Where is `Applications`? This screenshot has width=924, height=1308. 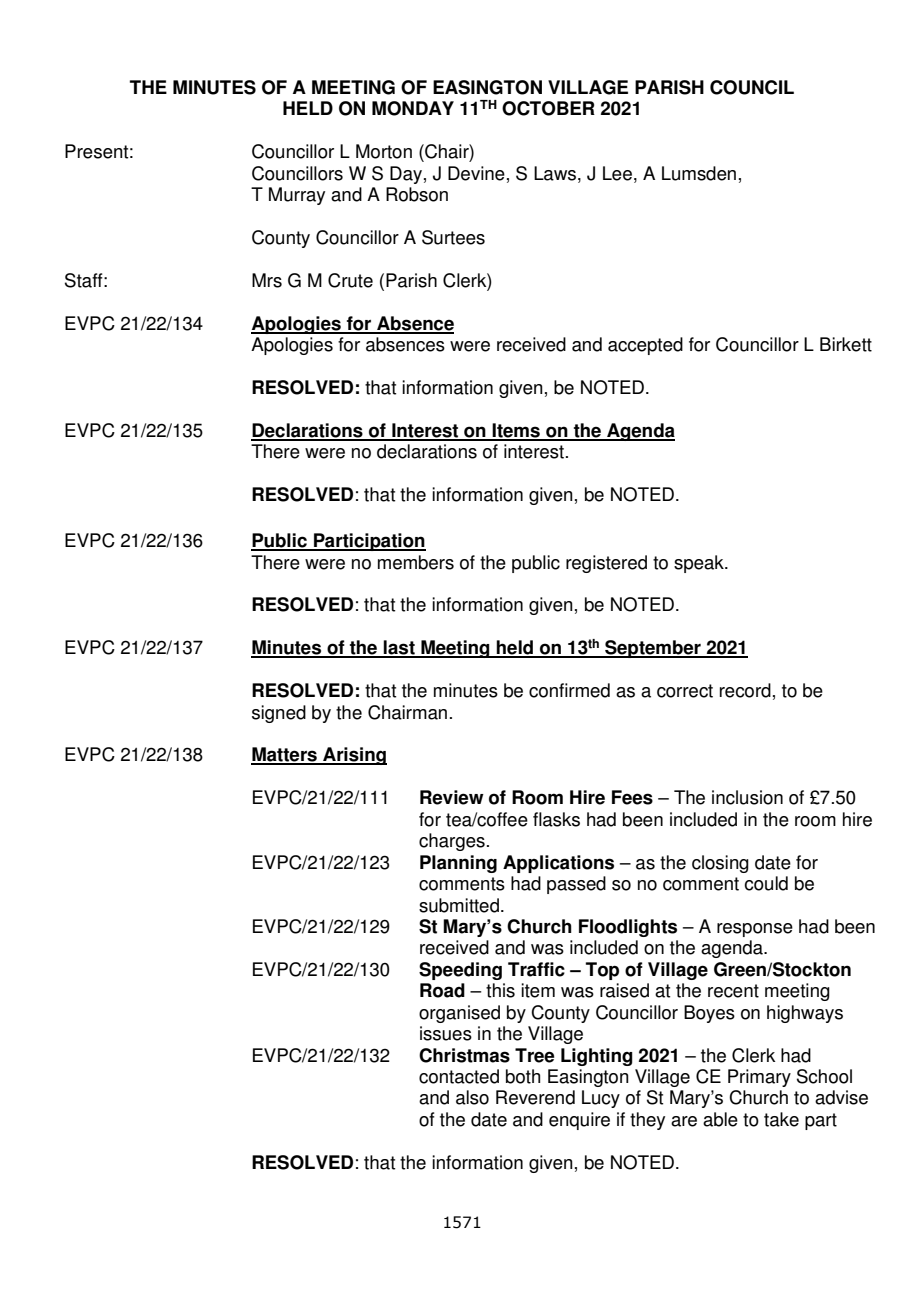 Applications is located at coordinates (558, 864).
